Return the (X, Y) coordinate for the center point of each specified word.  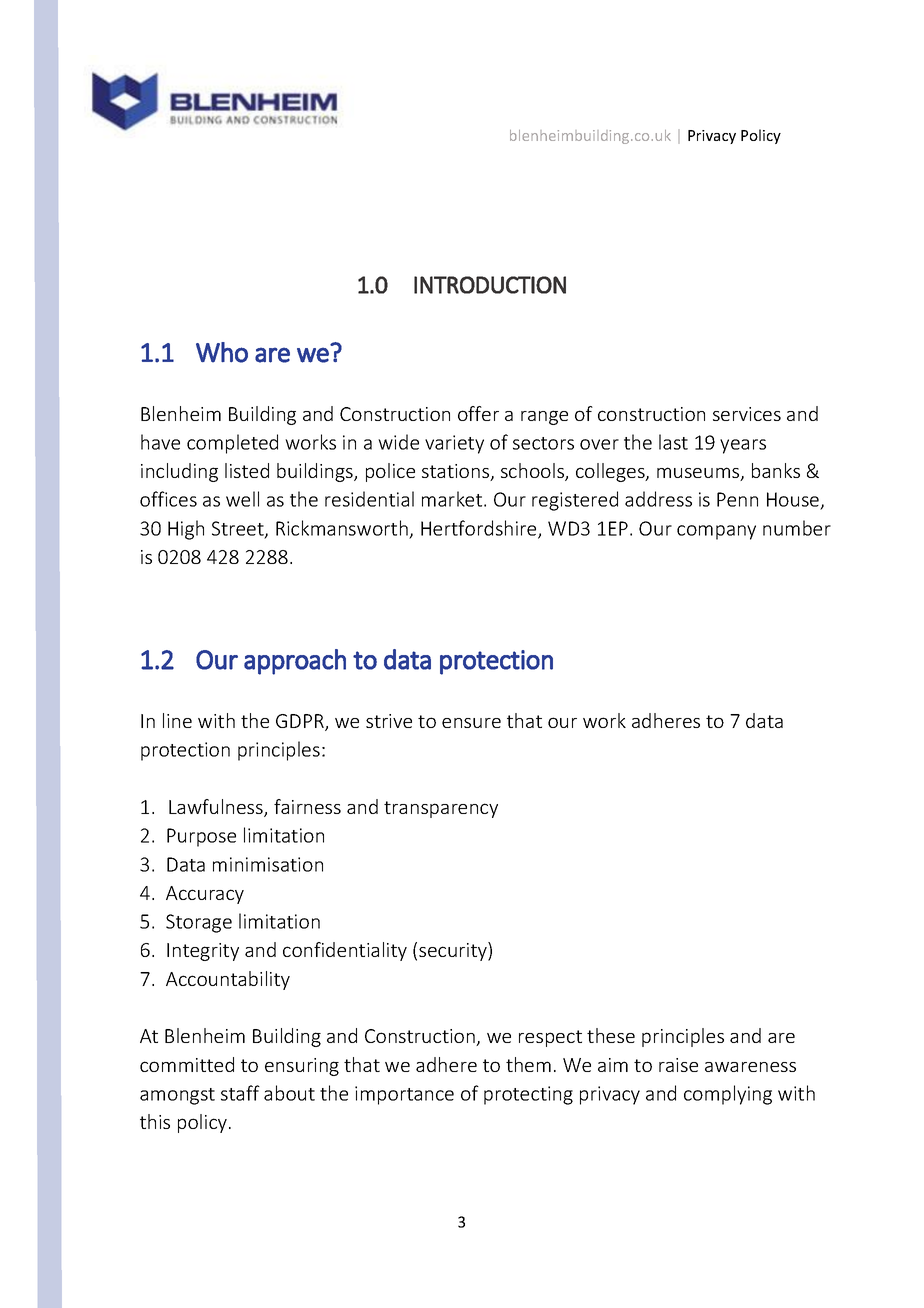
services (747, 414)
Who (222, 352)
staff (240, 1093)
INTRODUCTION (490, 285)
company (716, 532)
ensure (471, 723)
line (177, 720)
